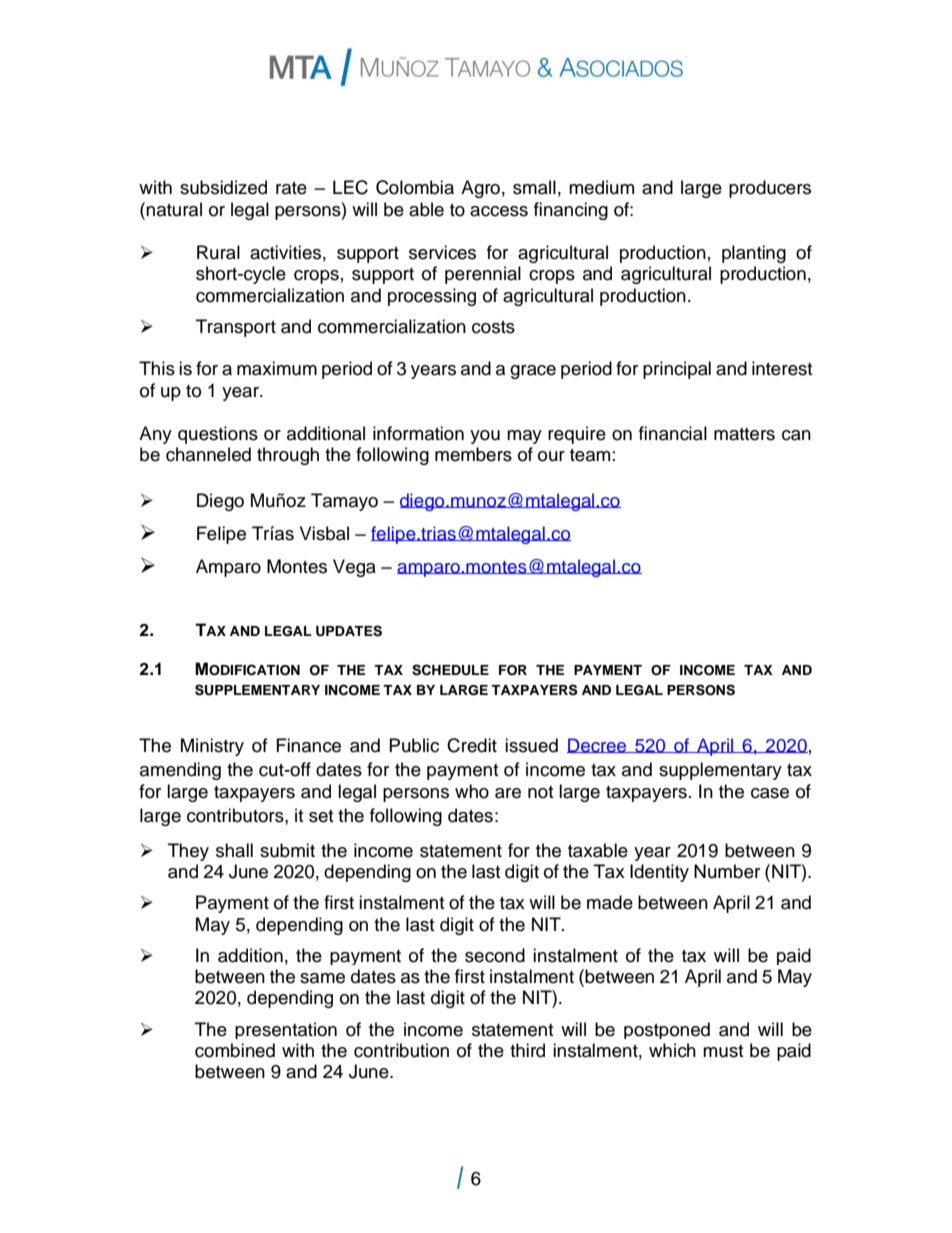 The height and width of the screenshot is (1233, 952). I want to click on matters, so click(744, 434).
